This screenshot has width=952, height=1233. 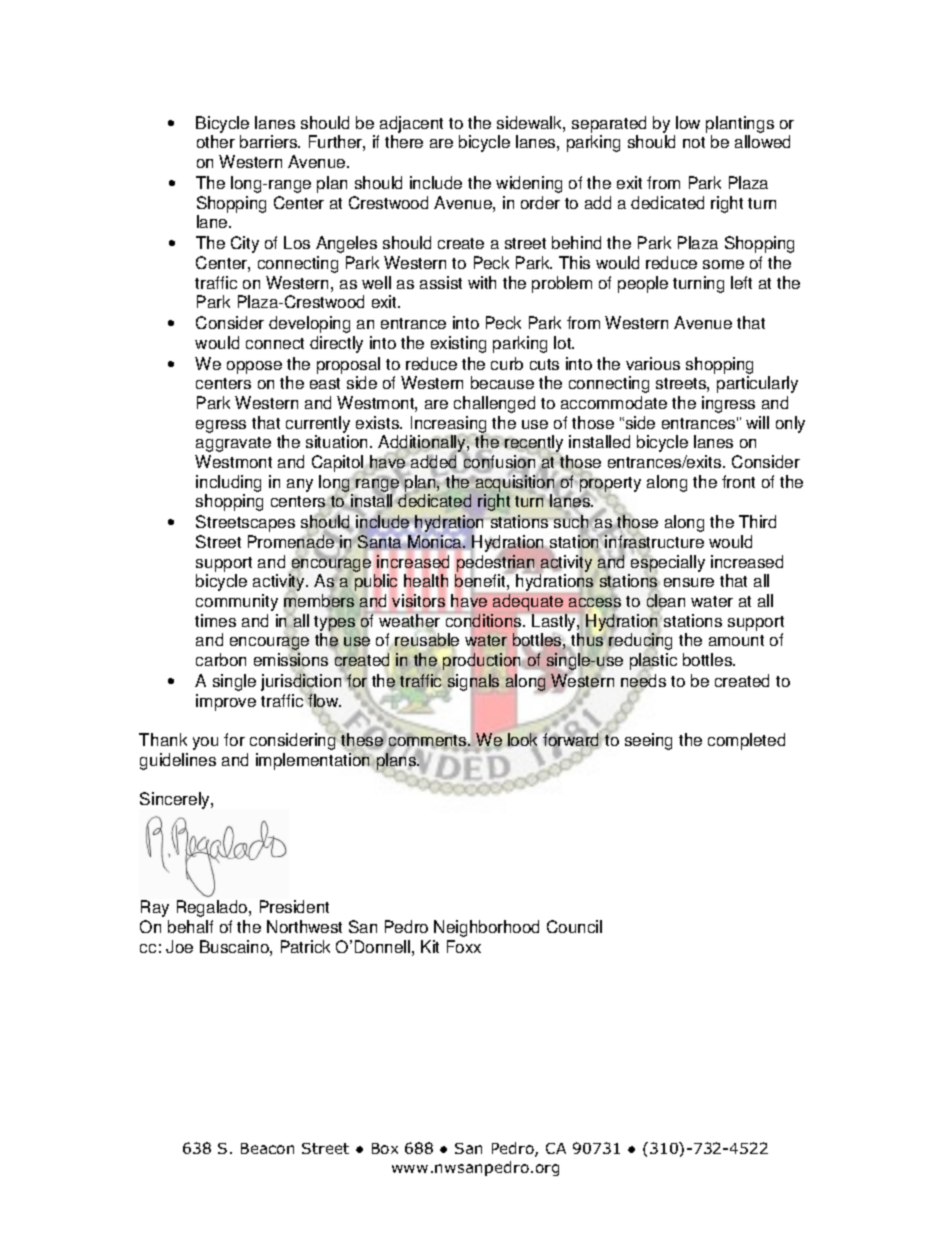 What do you see at coordinates (738, 481) in the screenshot?
I see `front` at bounding box center [738, 481].
